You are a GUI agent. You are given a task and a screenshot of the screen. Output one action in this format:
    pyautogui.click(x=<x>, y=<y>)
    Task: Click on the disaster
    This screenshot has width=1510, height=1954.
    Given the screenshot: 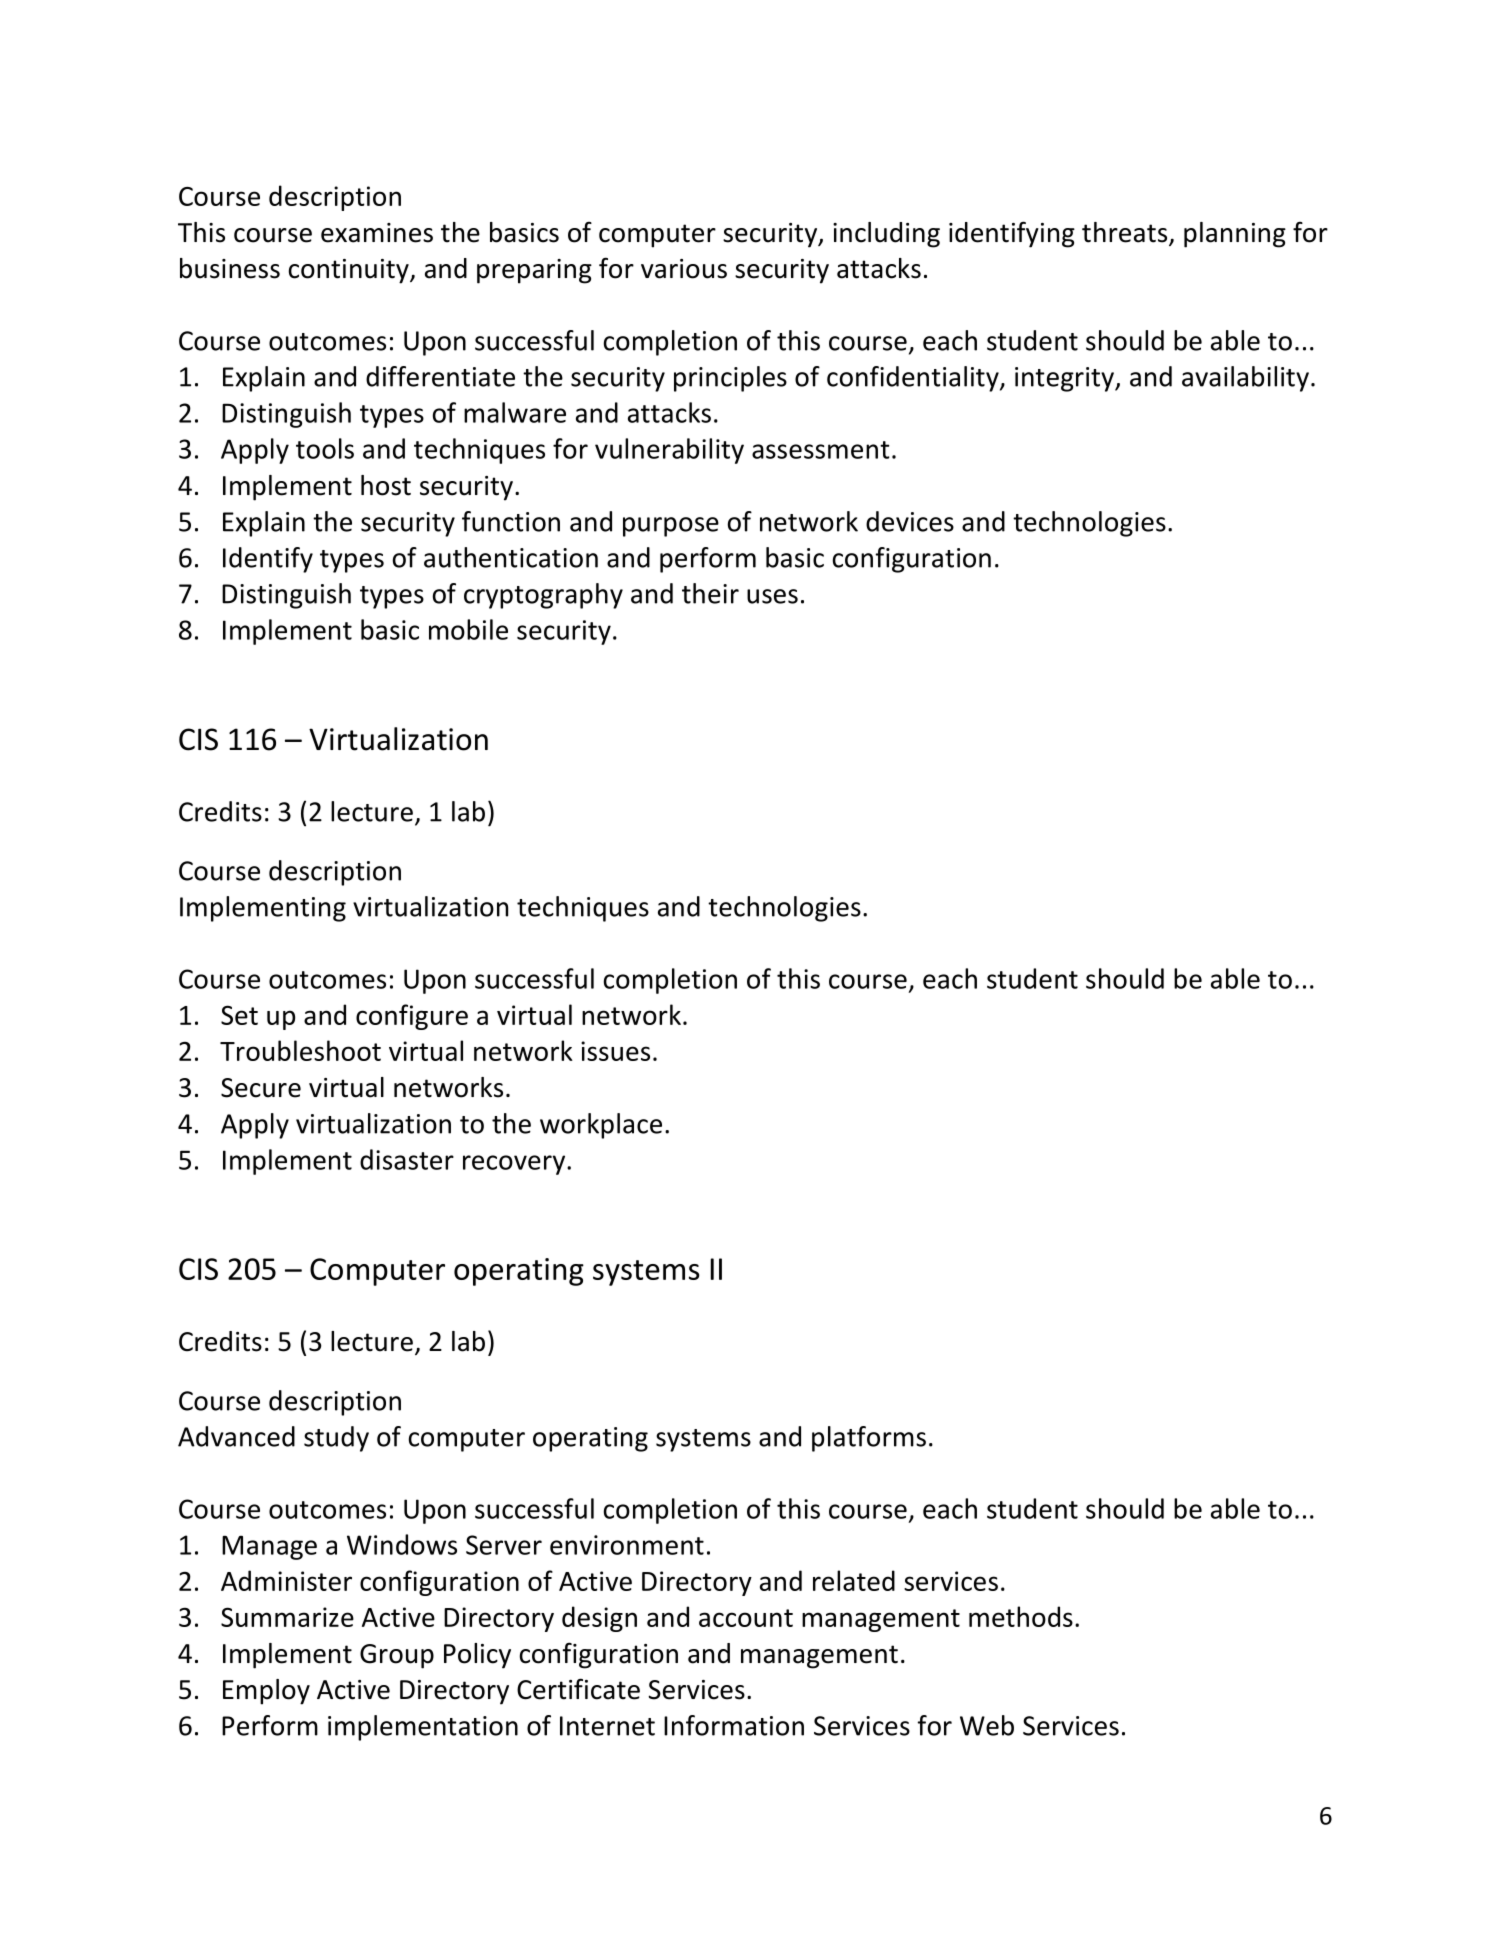 What is the action you would take?
    pyautogui.click(x=407, y=1159)
